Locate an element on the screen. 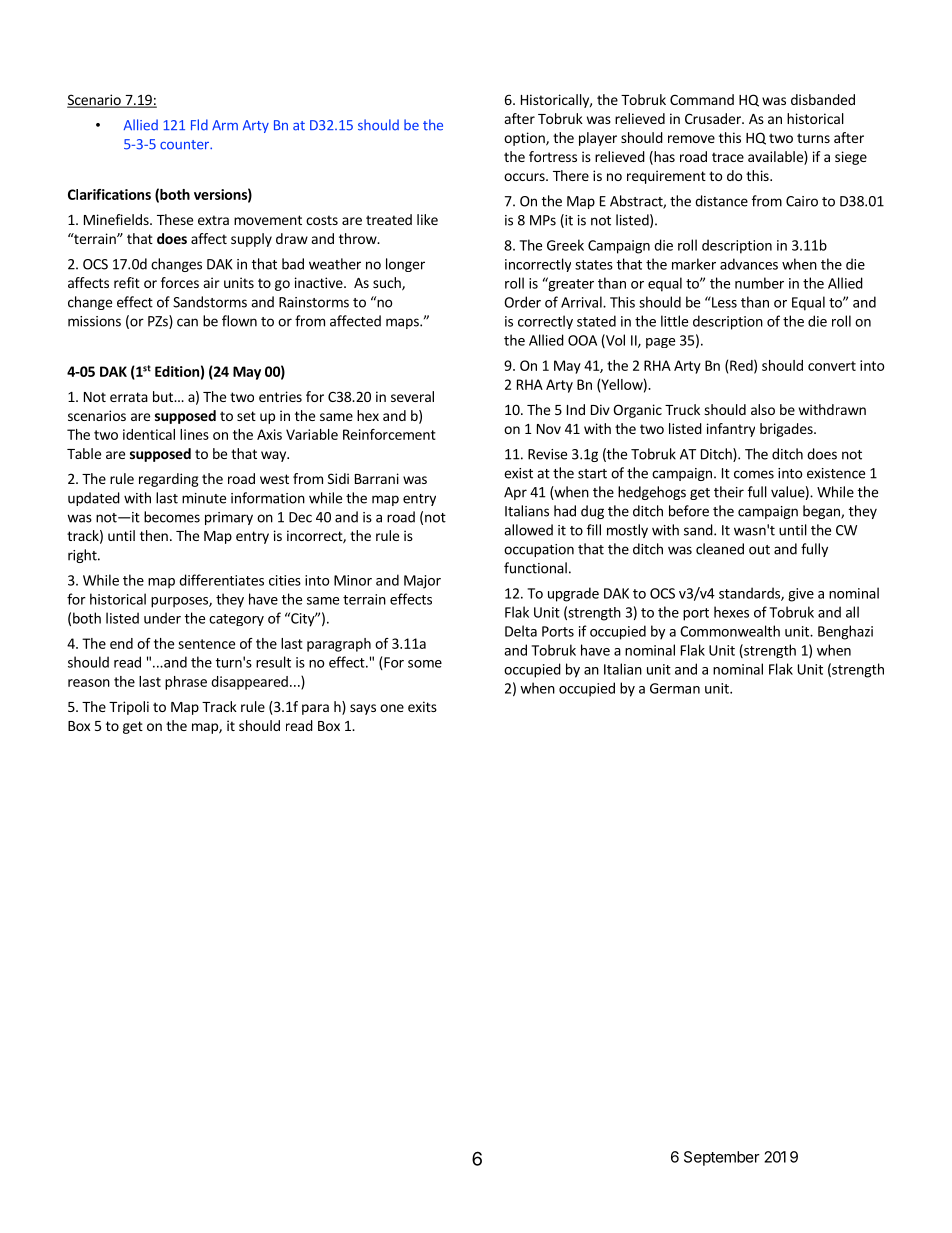 The height and width of the screenshot is (1233, 952). phrase is located at coordinates (186, 683).
